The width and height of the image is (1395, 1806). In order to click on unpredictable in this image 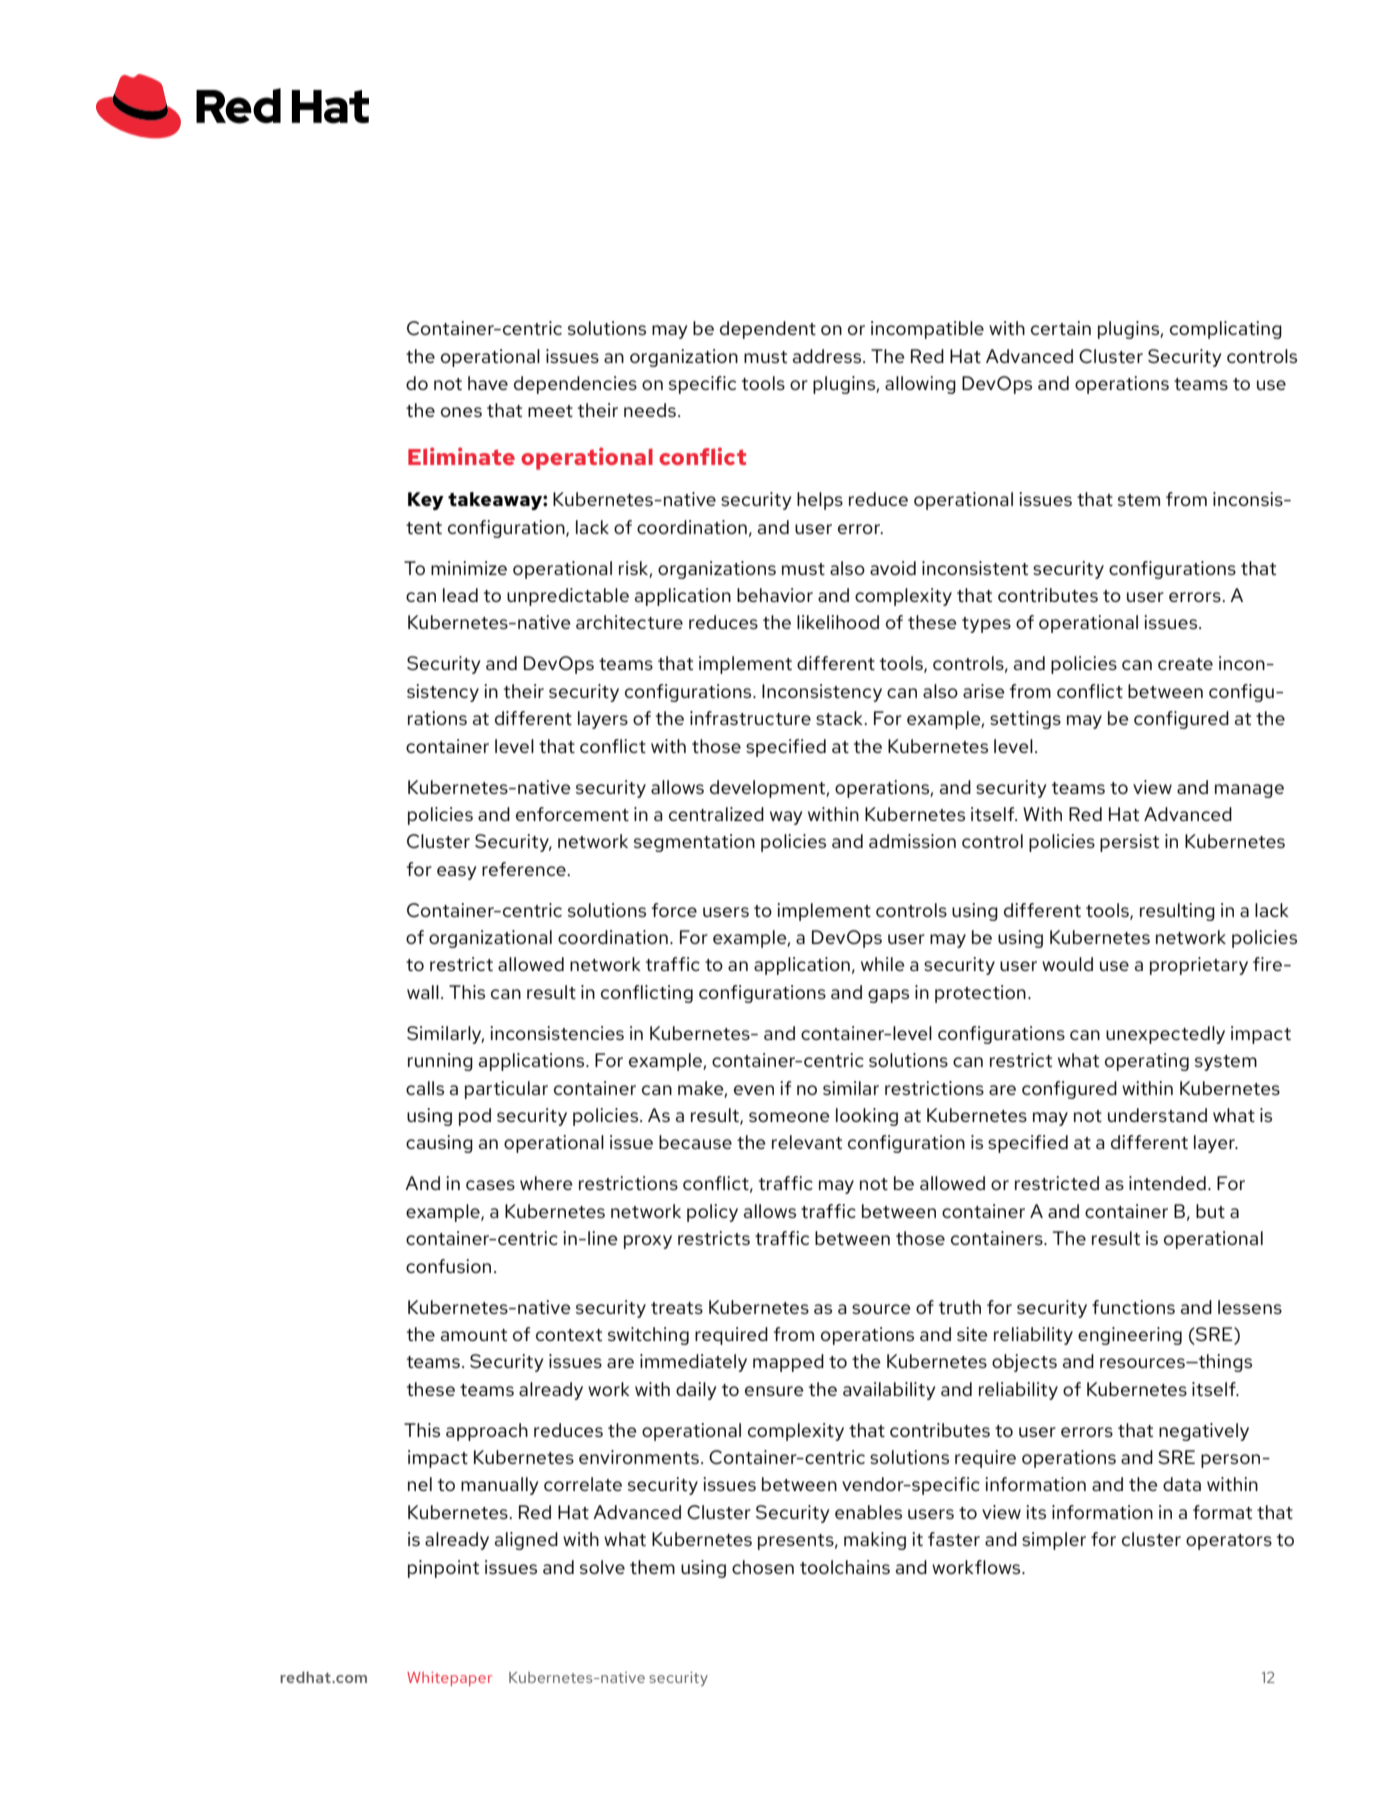, I will do `click(568, 597)`.
